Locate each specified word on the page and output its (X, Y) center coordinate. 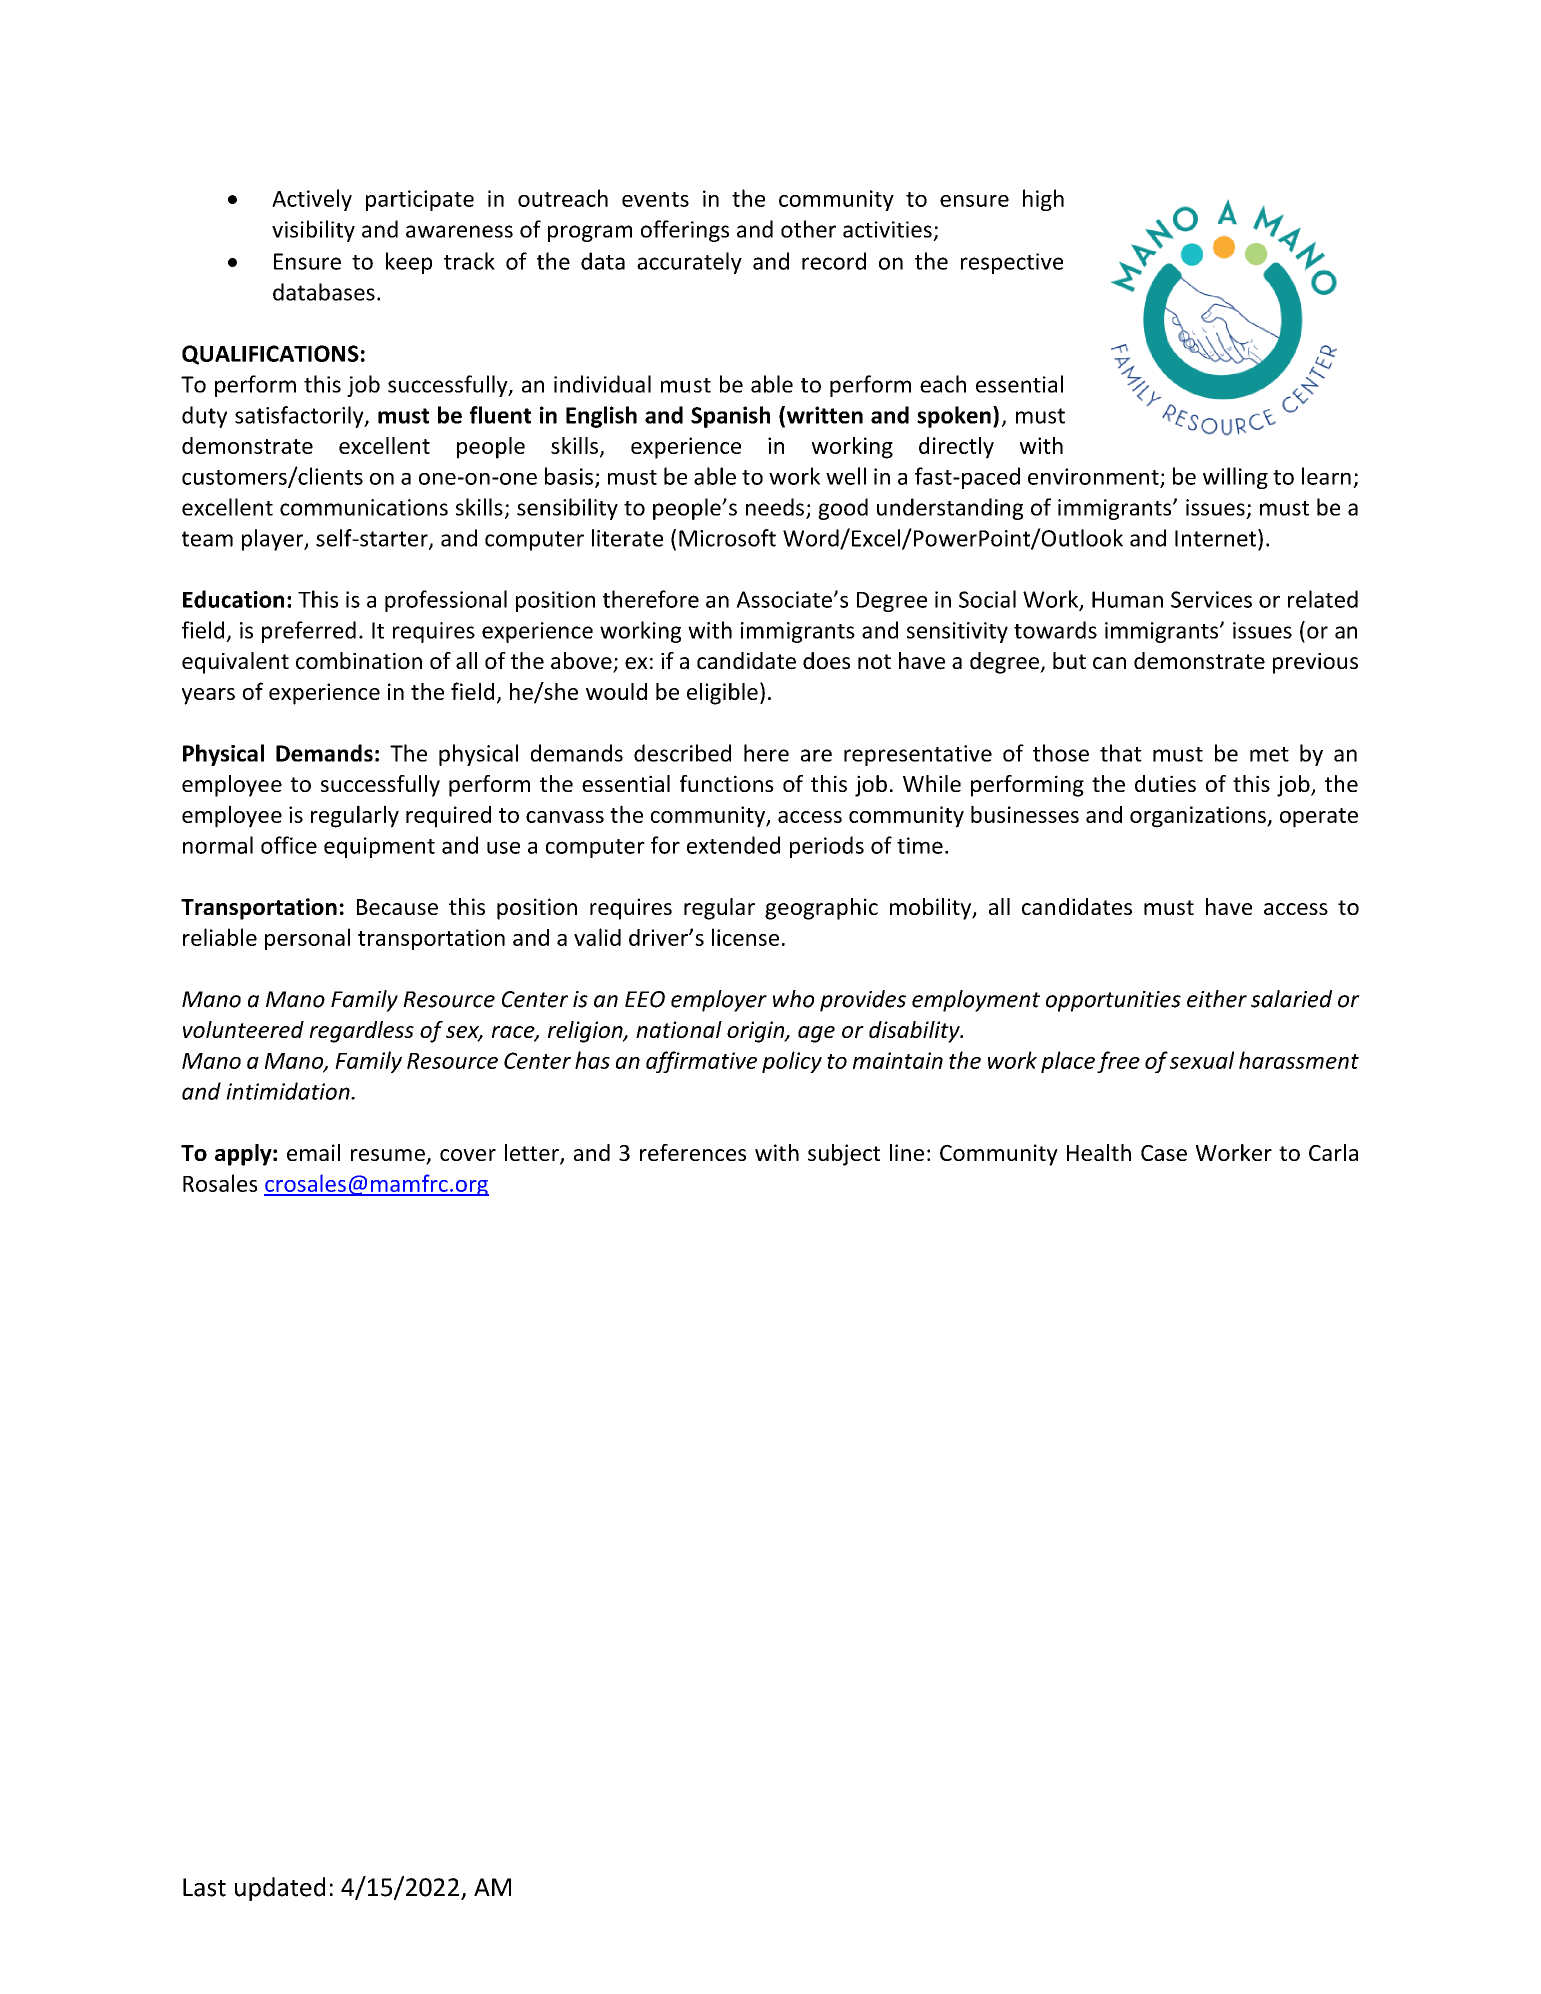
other (808, 229)
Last (204, 1887)
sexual (1202, 1060)
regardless (362, 1032)
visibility (313, 231)
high (1043, 200)
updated (280, 1889)
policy (792, 1062)
